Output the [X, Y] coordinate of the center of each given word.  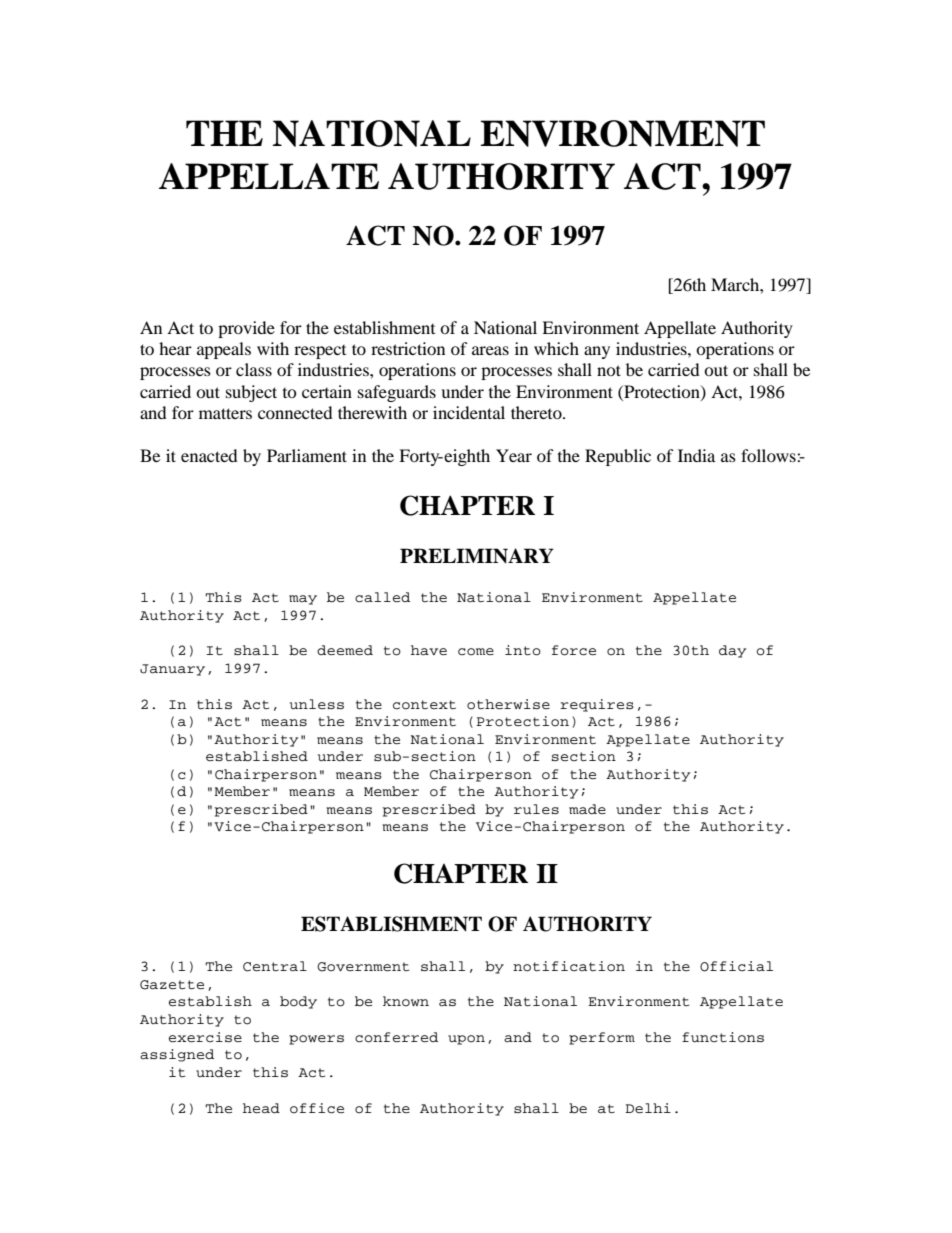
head [261, 1108]
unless [317, 704]
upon [466, 1040]
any [597, 352]
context [424, 705]
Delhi [648, 1108]
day [732, 651]
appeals [224, 350]
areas [490, 350]
